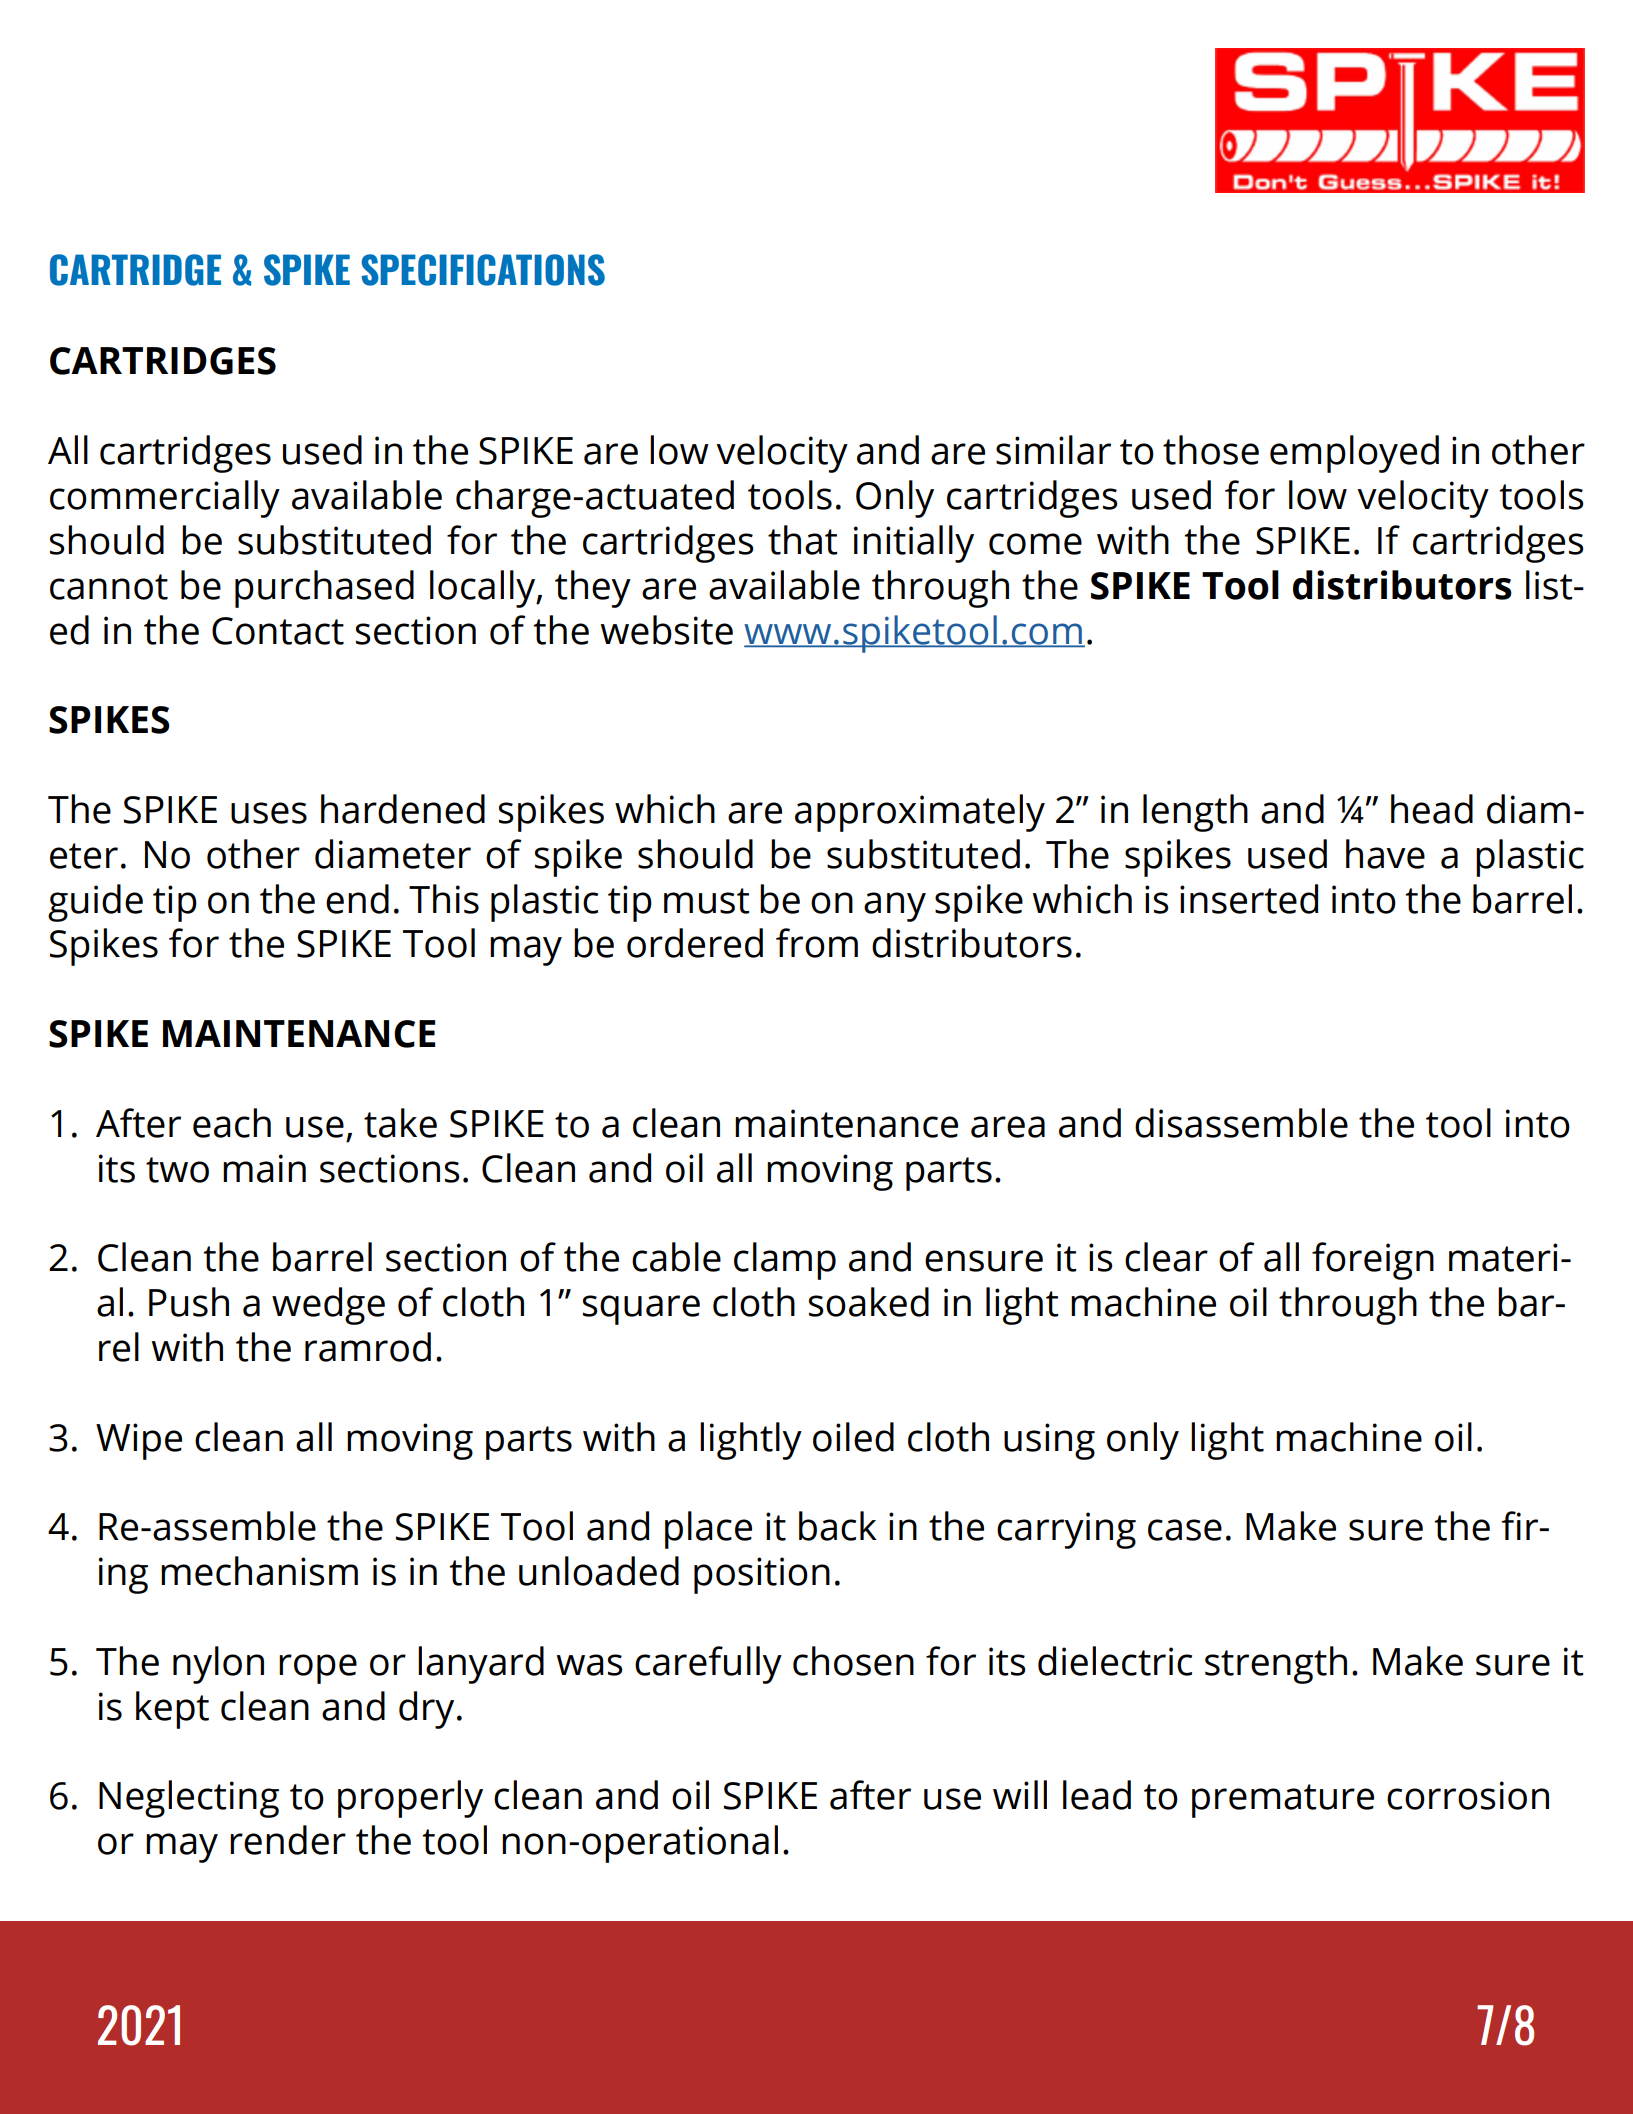  Describe the element at coordinates (1354, 454) in the image. I see `employed` at that location.
